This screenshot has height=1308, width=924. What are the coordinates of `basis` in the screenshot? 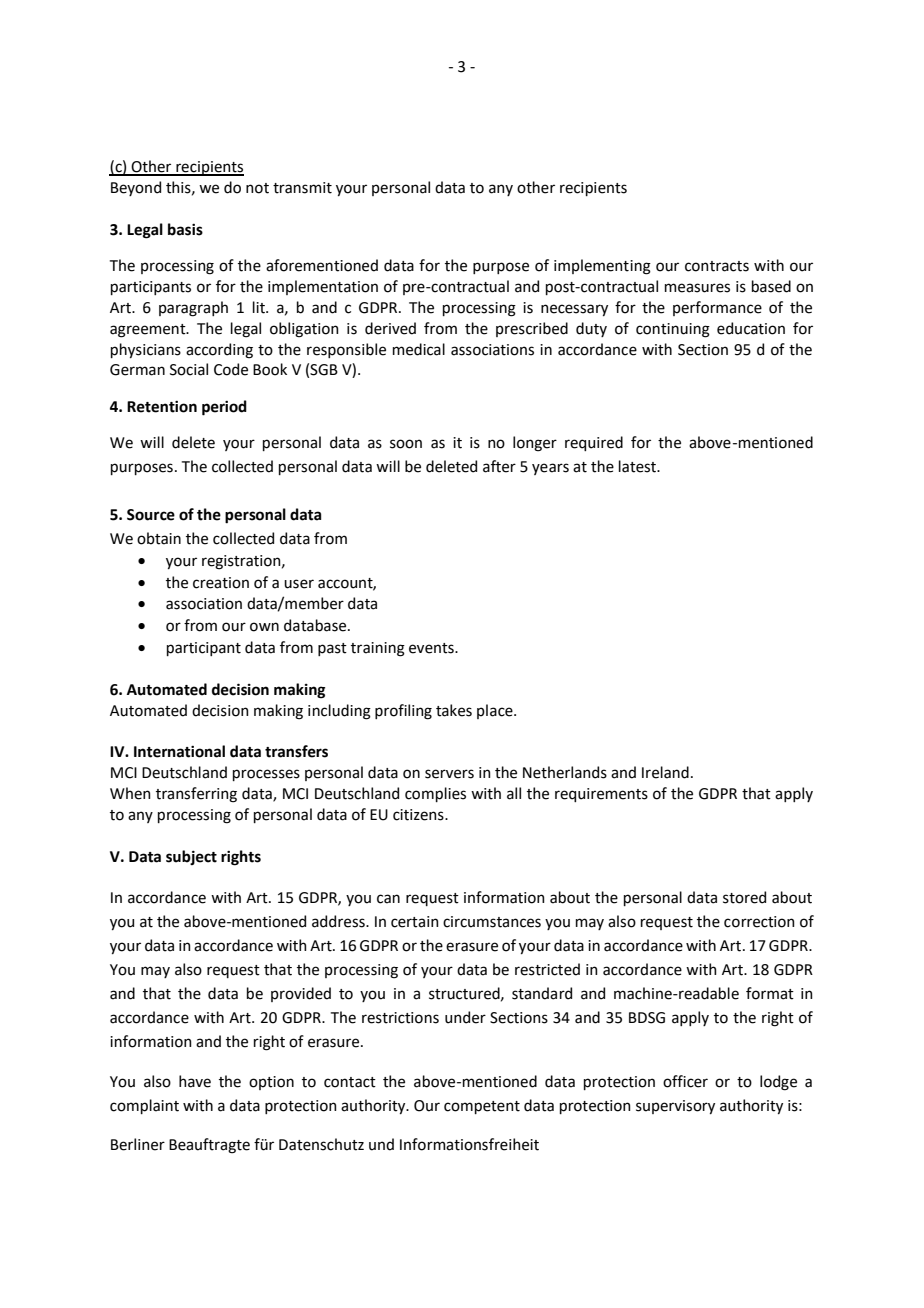 It's located at (185, 229).
